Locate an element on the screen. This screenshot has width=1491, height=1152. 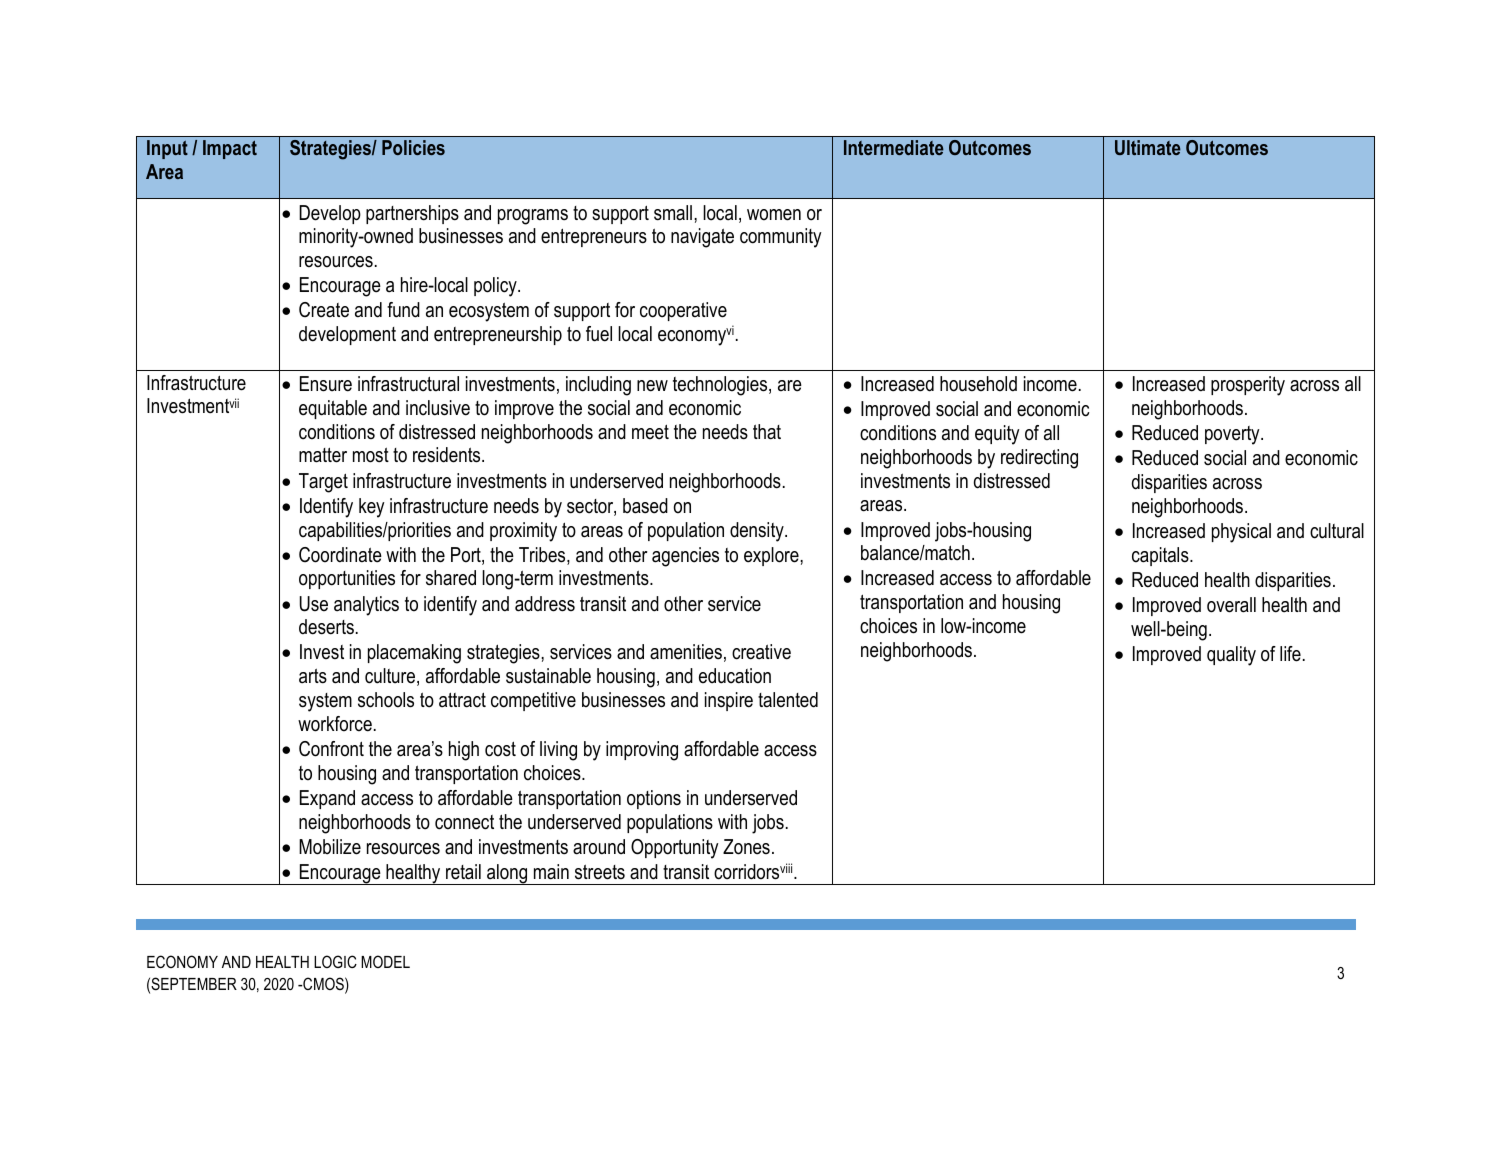
streets is located at coordinates (600, 872).
